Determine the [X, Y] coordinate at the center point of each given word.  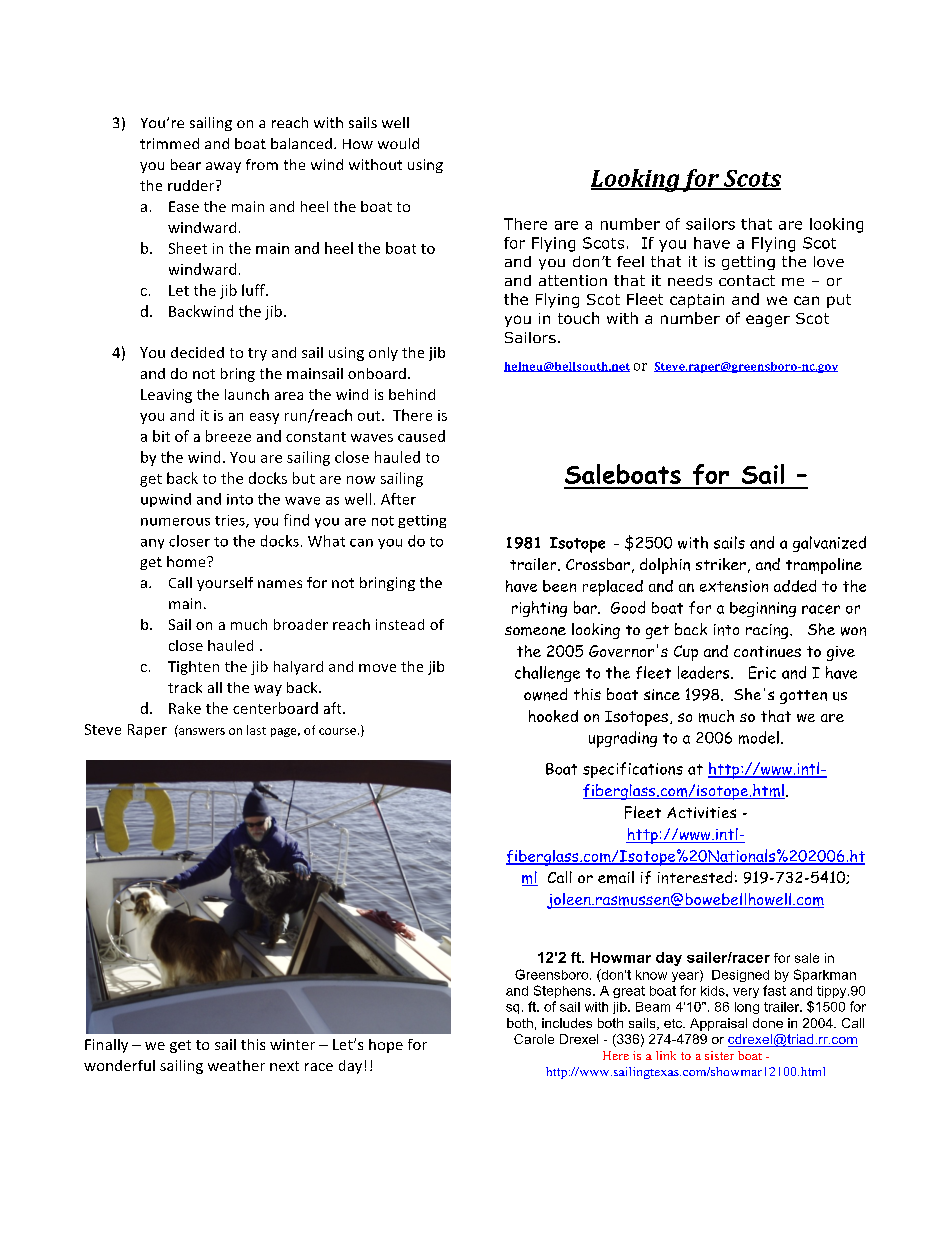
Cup [686, 653]
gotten [803, 697]
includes [567, 1023]
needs [690, 280]
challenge [547, 674]
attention [573, 280]
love [829, 261]
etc [674, 1023]
